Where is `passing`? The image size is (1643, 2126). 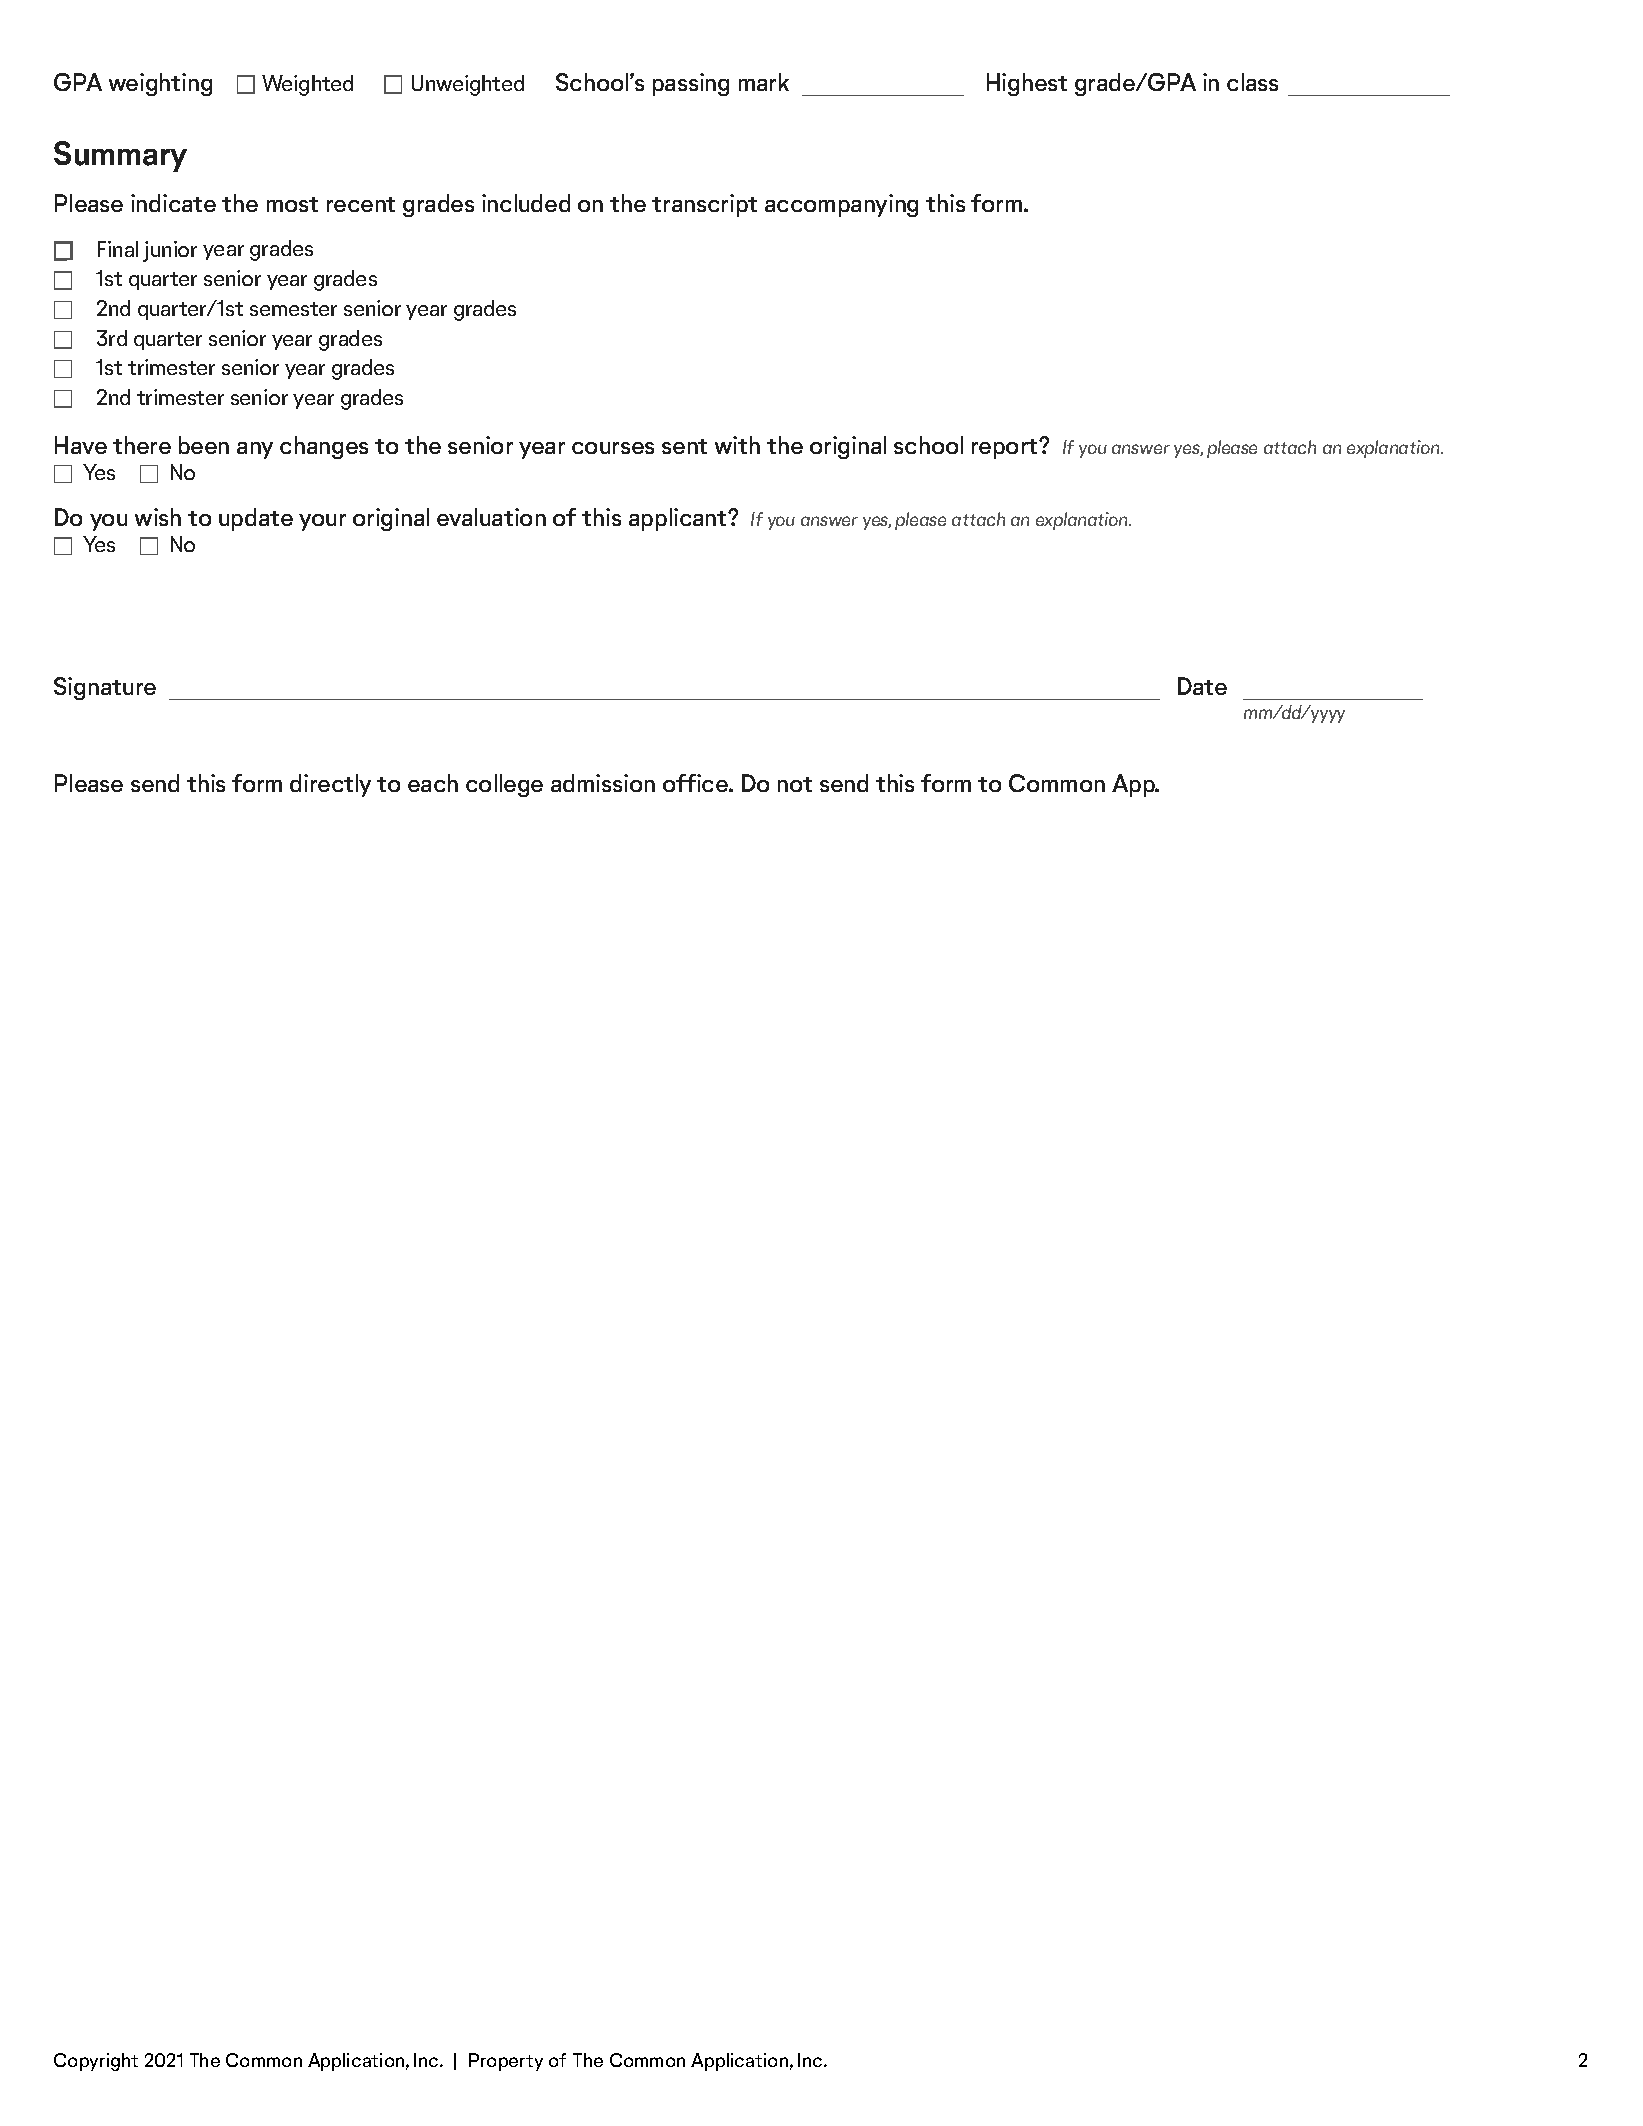
passing is located at coordinates (691, 84).
